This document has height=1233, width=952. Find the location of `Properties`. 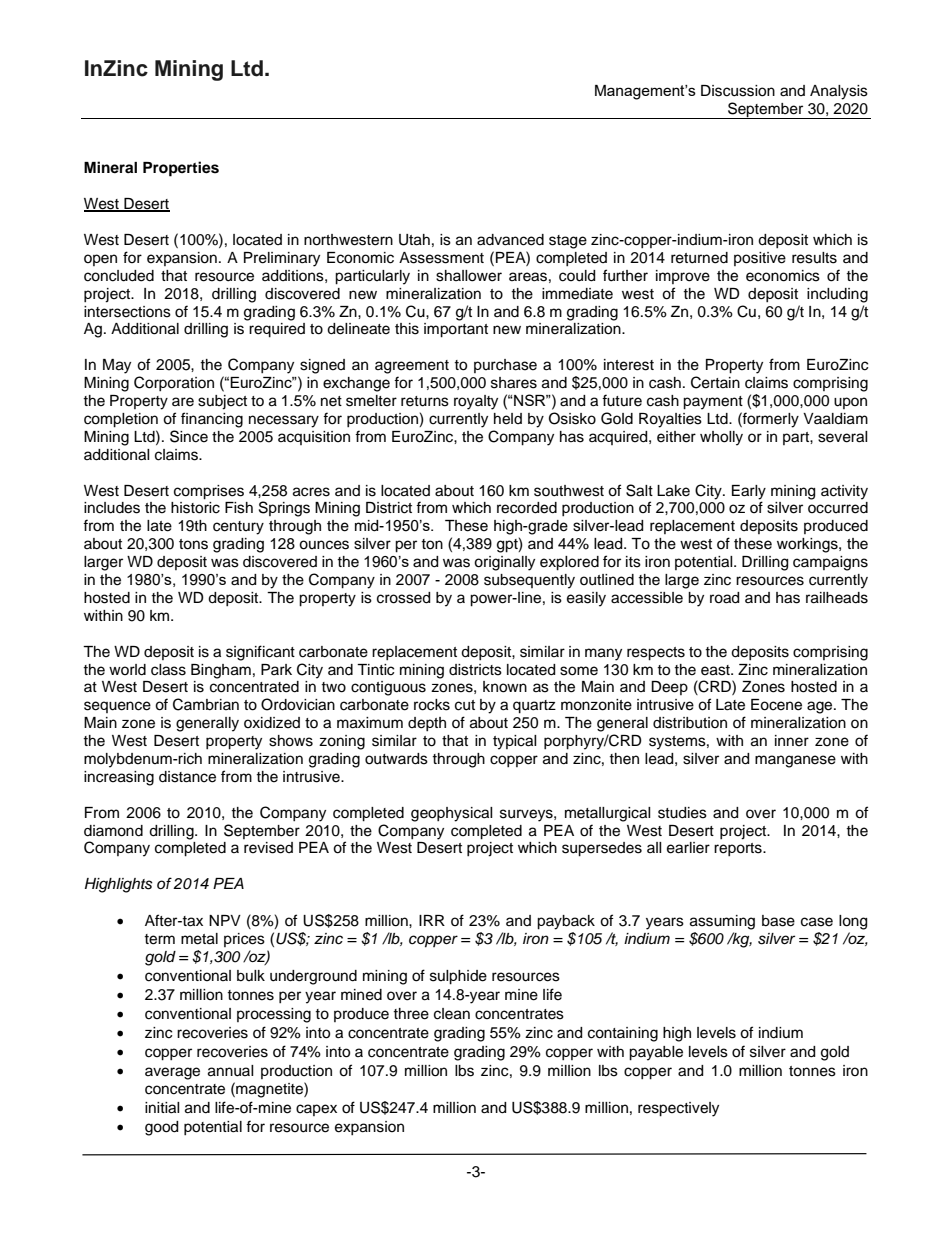

Properties is located at coordinates (181, 169).
